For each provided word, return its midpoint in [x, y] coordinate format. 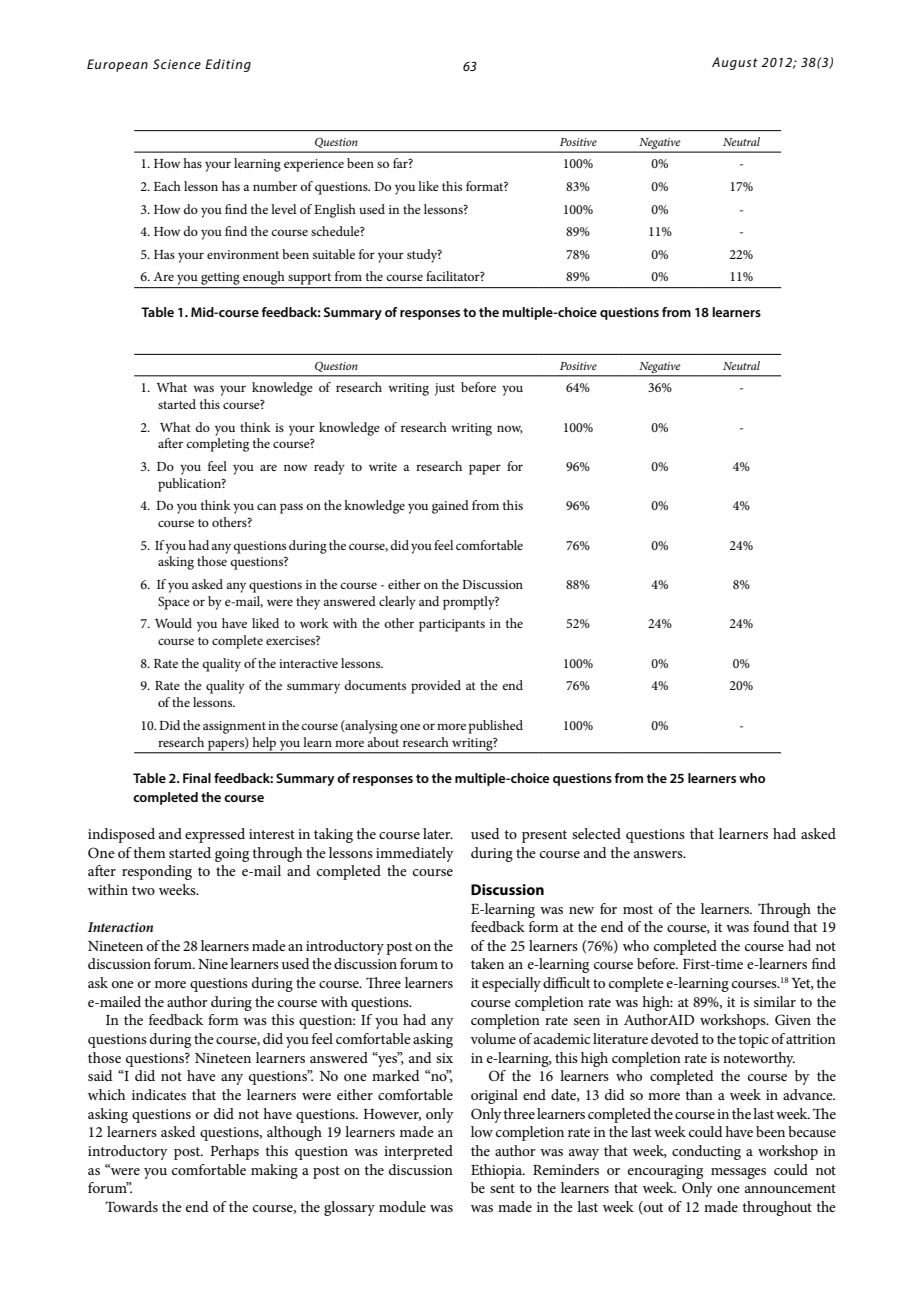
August [735, 63]
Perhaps [234, 1152]
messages [738, 1173]
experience [314, 165]
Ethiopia [498, 1171]
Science [177, 64]
